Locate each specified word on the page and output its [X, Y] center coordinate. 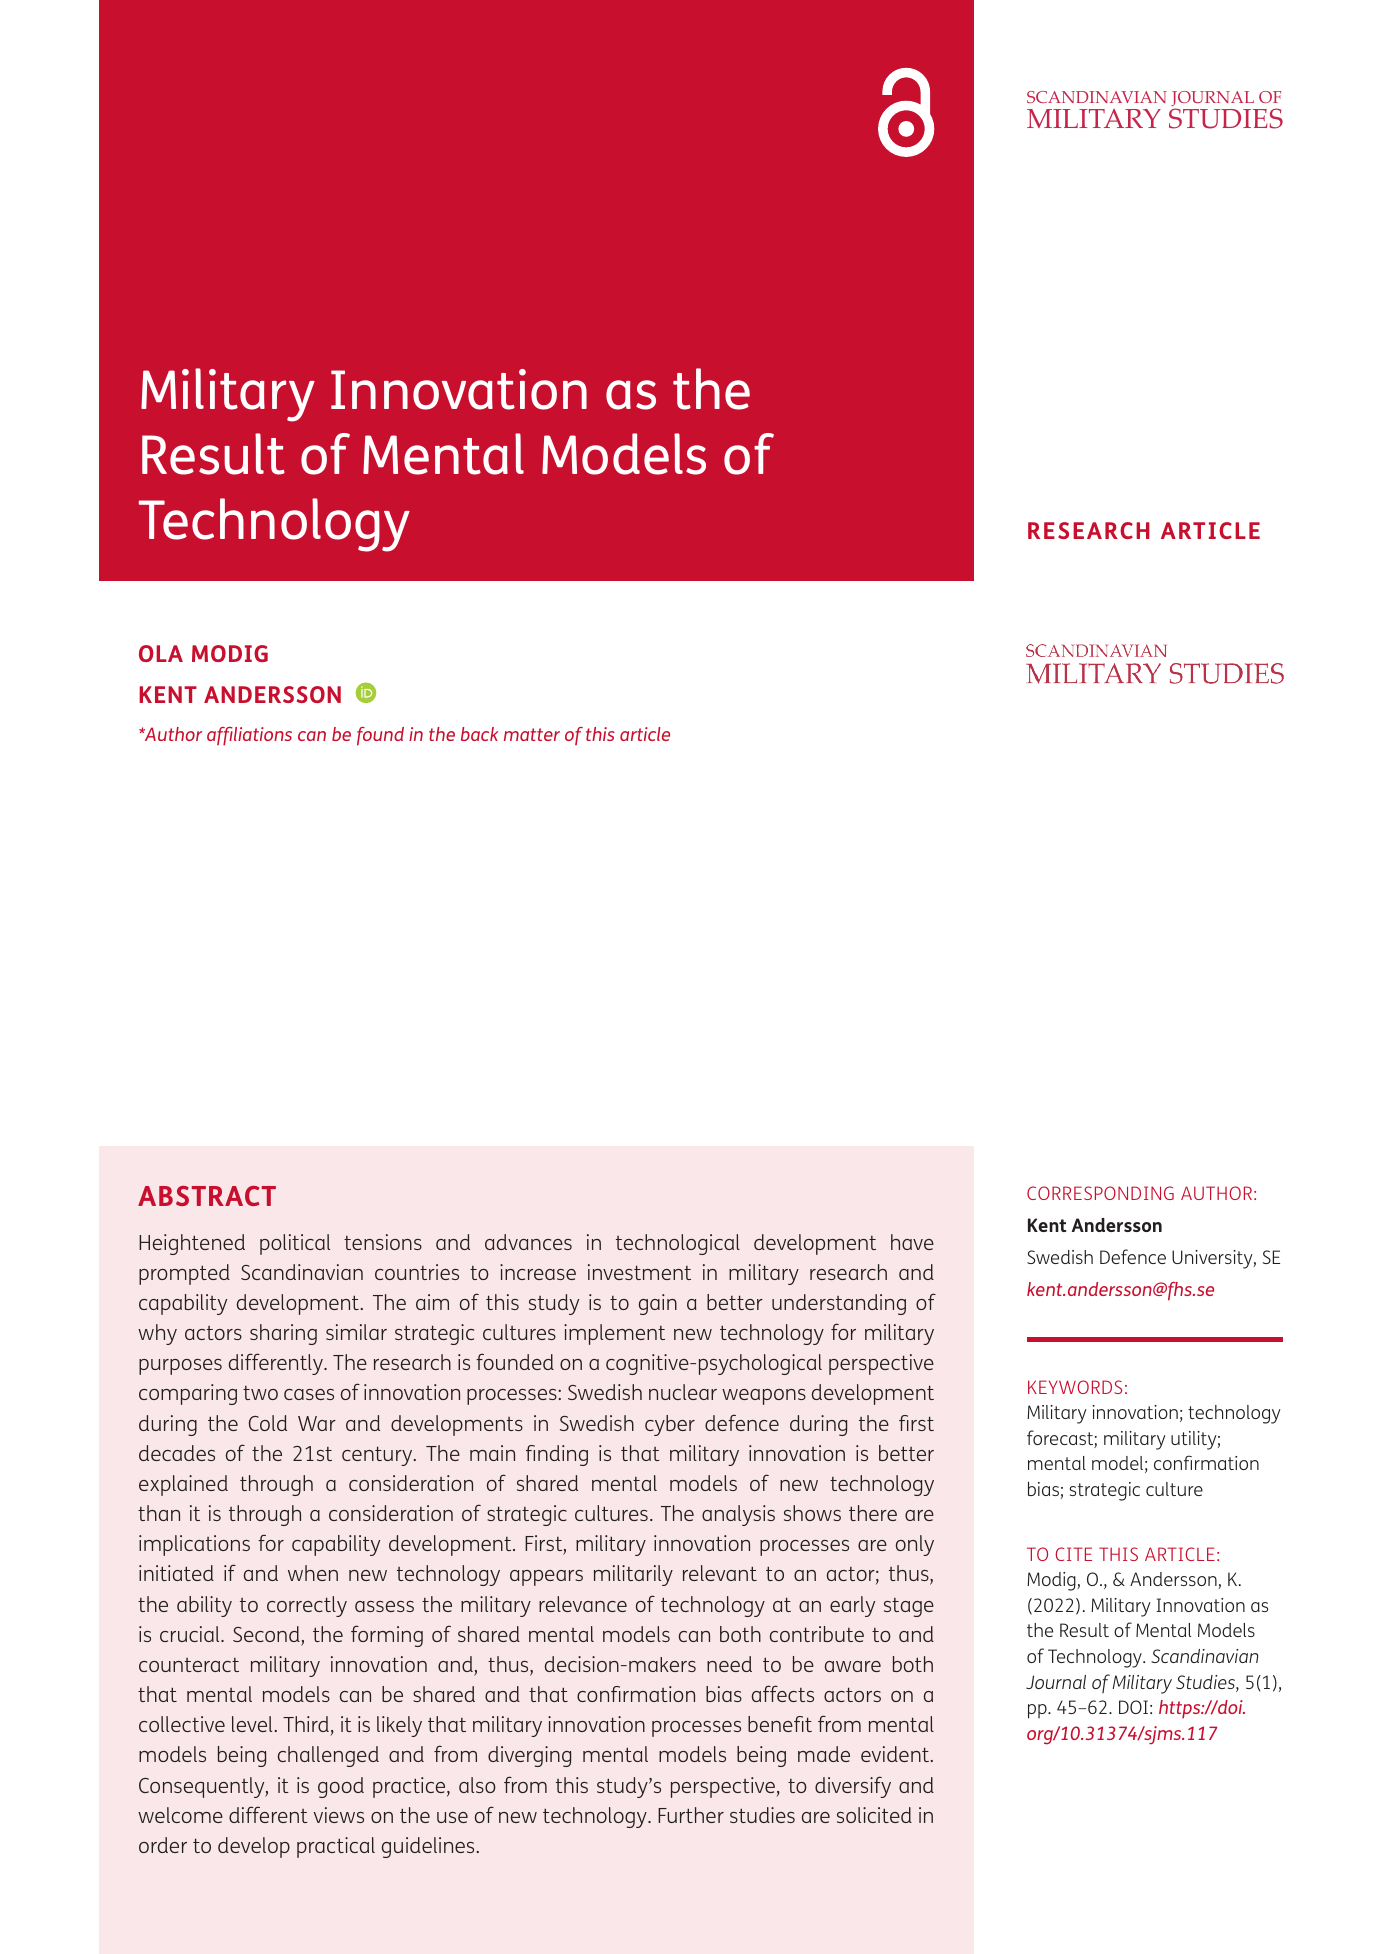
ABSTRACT [207, 1196]
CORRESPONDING [1100, 1193]
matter [532, 734]
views [339, 1815]
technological [678, 1244]
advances [528, 1242]
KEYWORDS [1075, 1387]
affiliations [249, 736]
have [912, 1242]
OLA [161, 653]
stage [909, 1607]
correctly [307, 1606]
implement [614, 1334]
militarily [633, 1575]
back [479, 734]
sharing [283, 1334]
